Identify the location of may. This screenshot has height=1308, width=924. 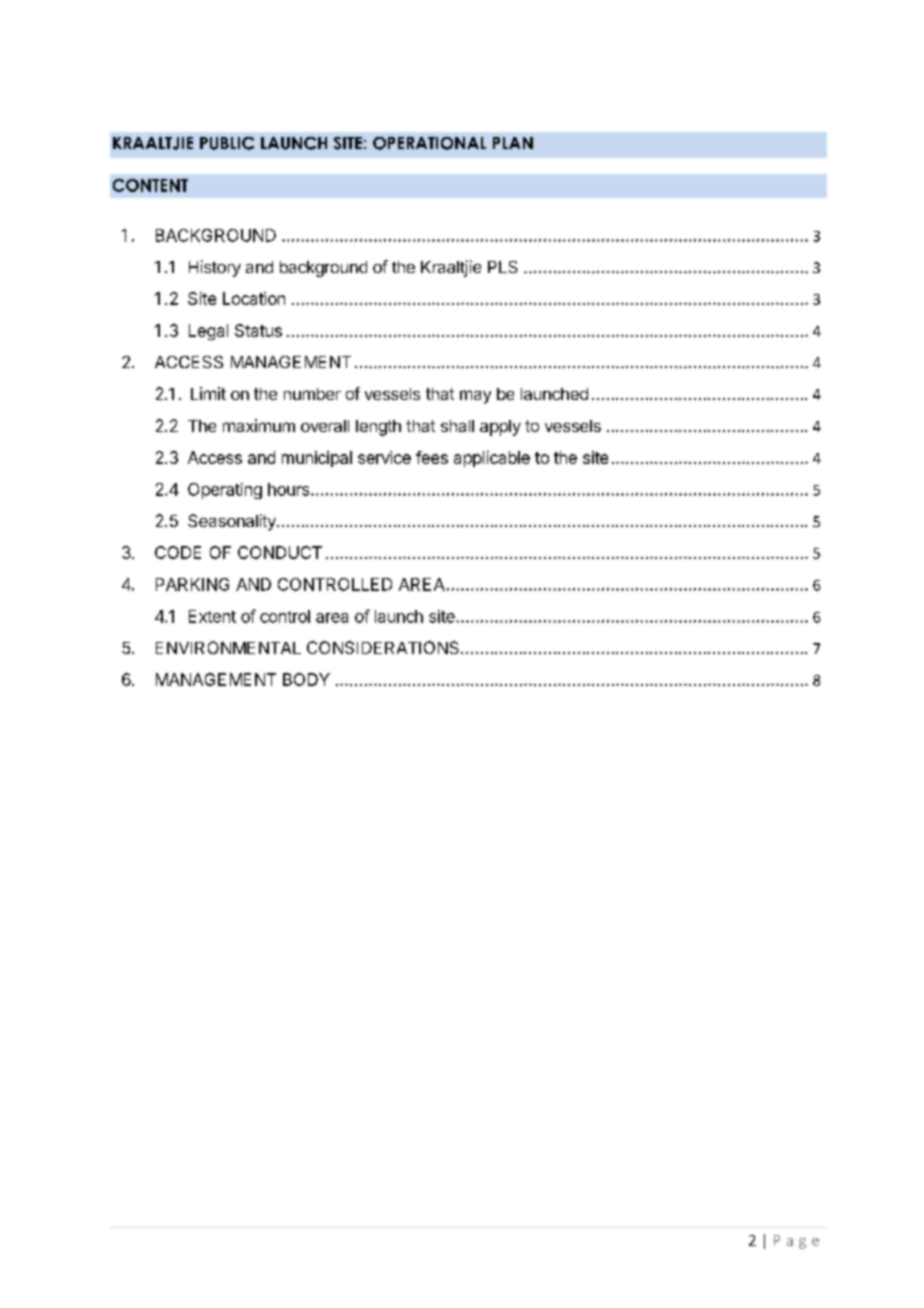
(475, 397).
